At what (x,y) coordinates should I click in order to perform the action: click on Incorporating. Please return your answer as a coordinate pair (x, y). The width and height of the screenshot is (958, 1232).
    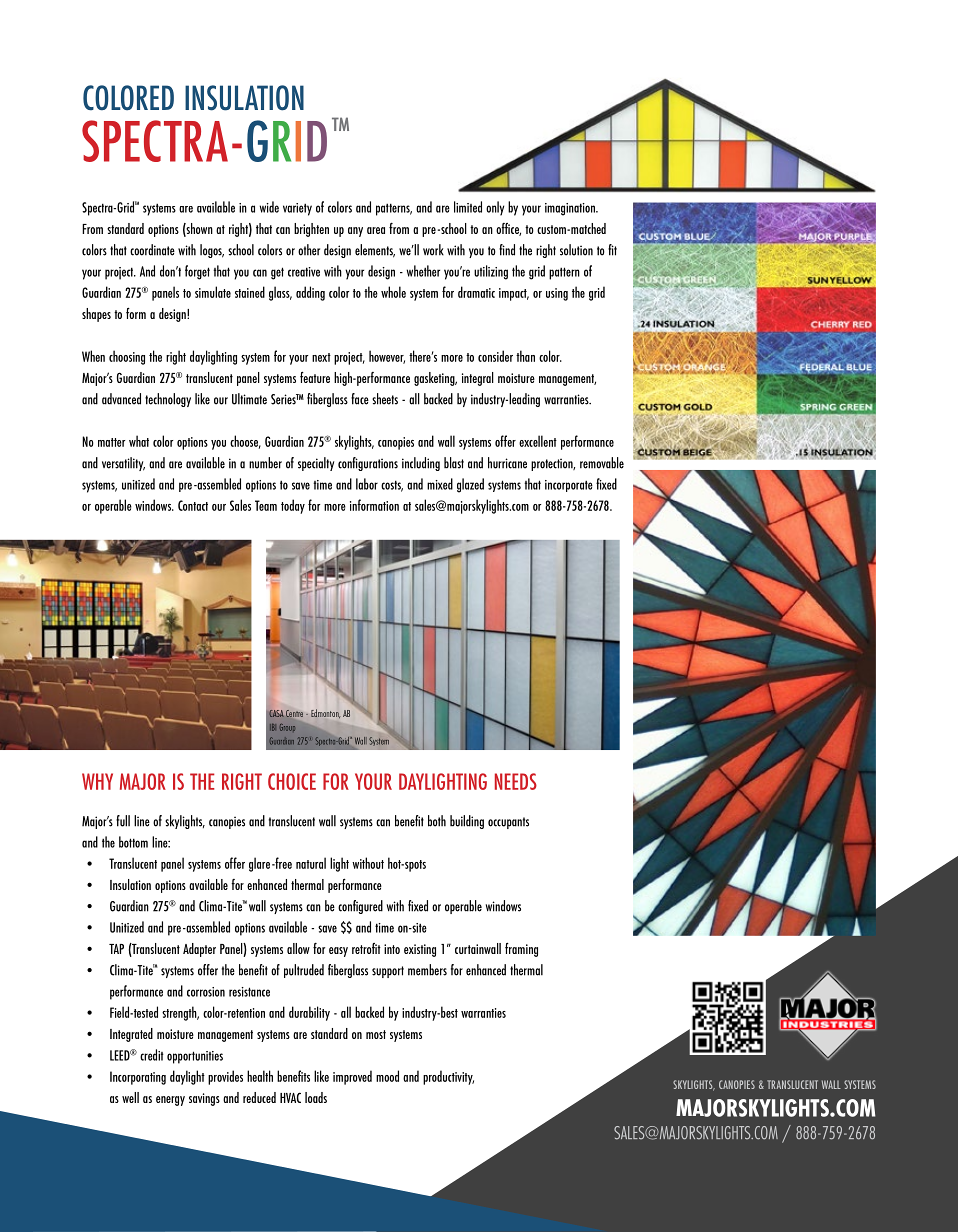
    Looking at the image, I should click on (138, 1078).
